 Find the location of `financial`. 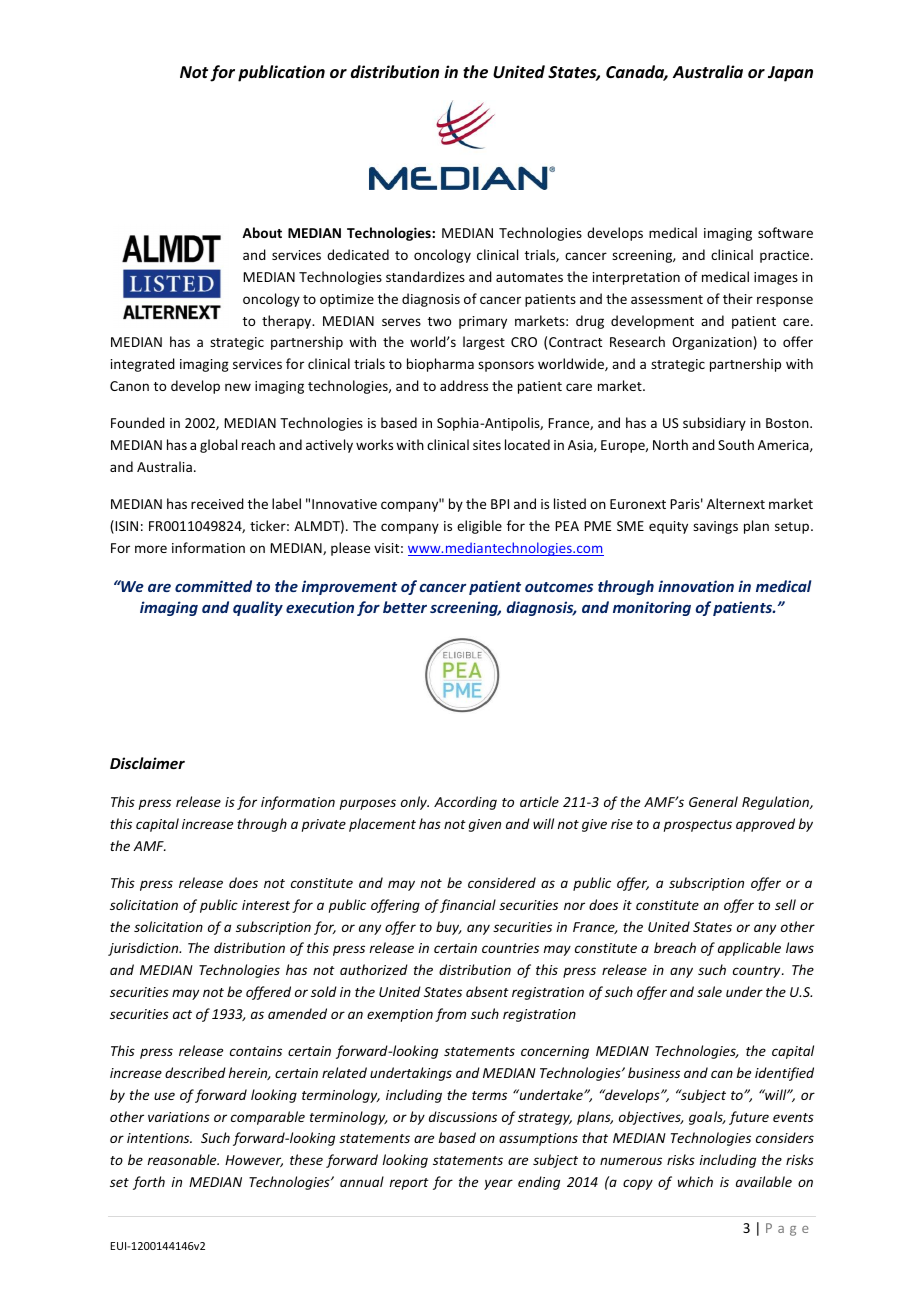

financial is located at coordinates (468, 906).
